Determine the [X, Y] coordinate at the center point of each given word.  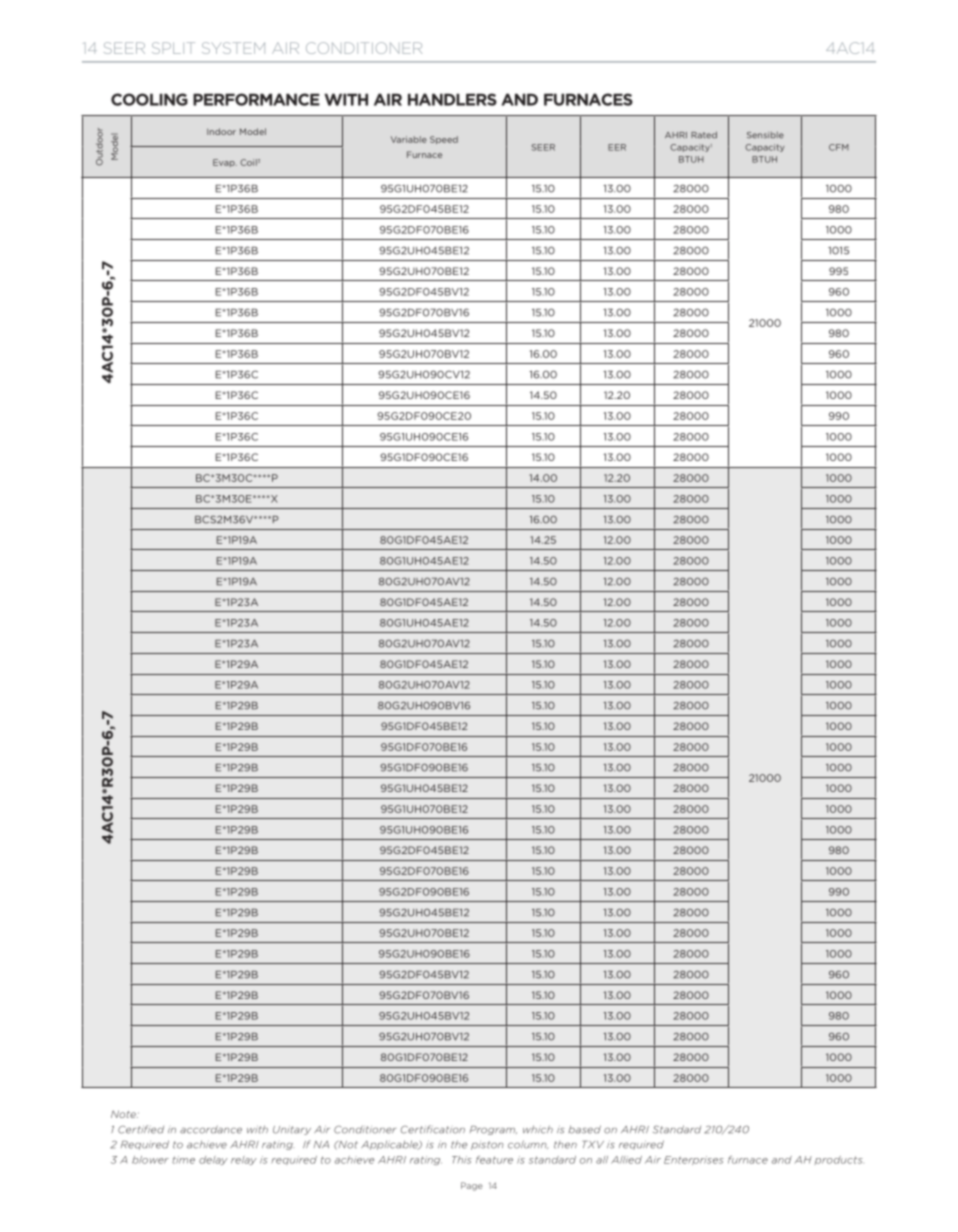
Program [493, 1130]
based [584, 1129]
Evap [225, 163]
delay [213, 1160]
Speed [444, 140]
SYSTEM [233, 48]
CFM [839, 147]
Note [124, 1114]
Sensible [765, 135]
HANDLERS [452, 99]
